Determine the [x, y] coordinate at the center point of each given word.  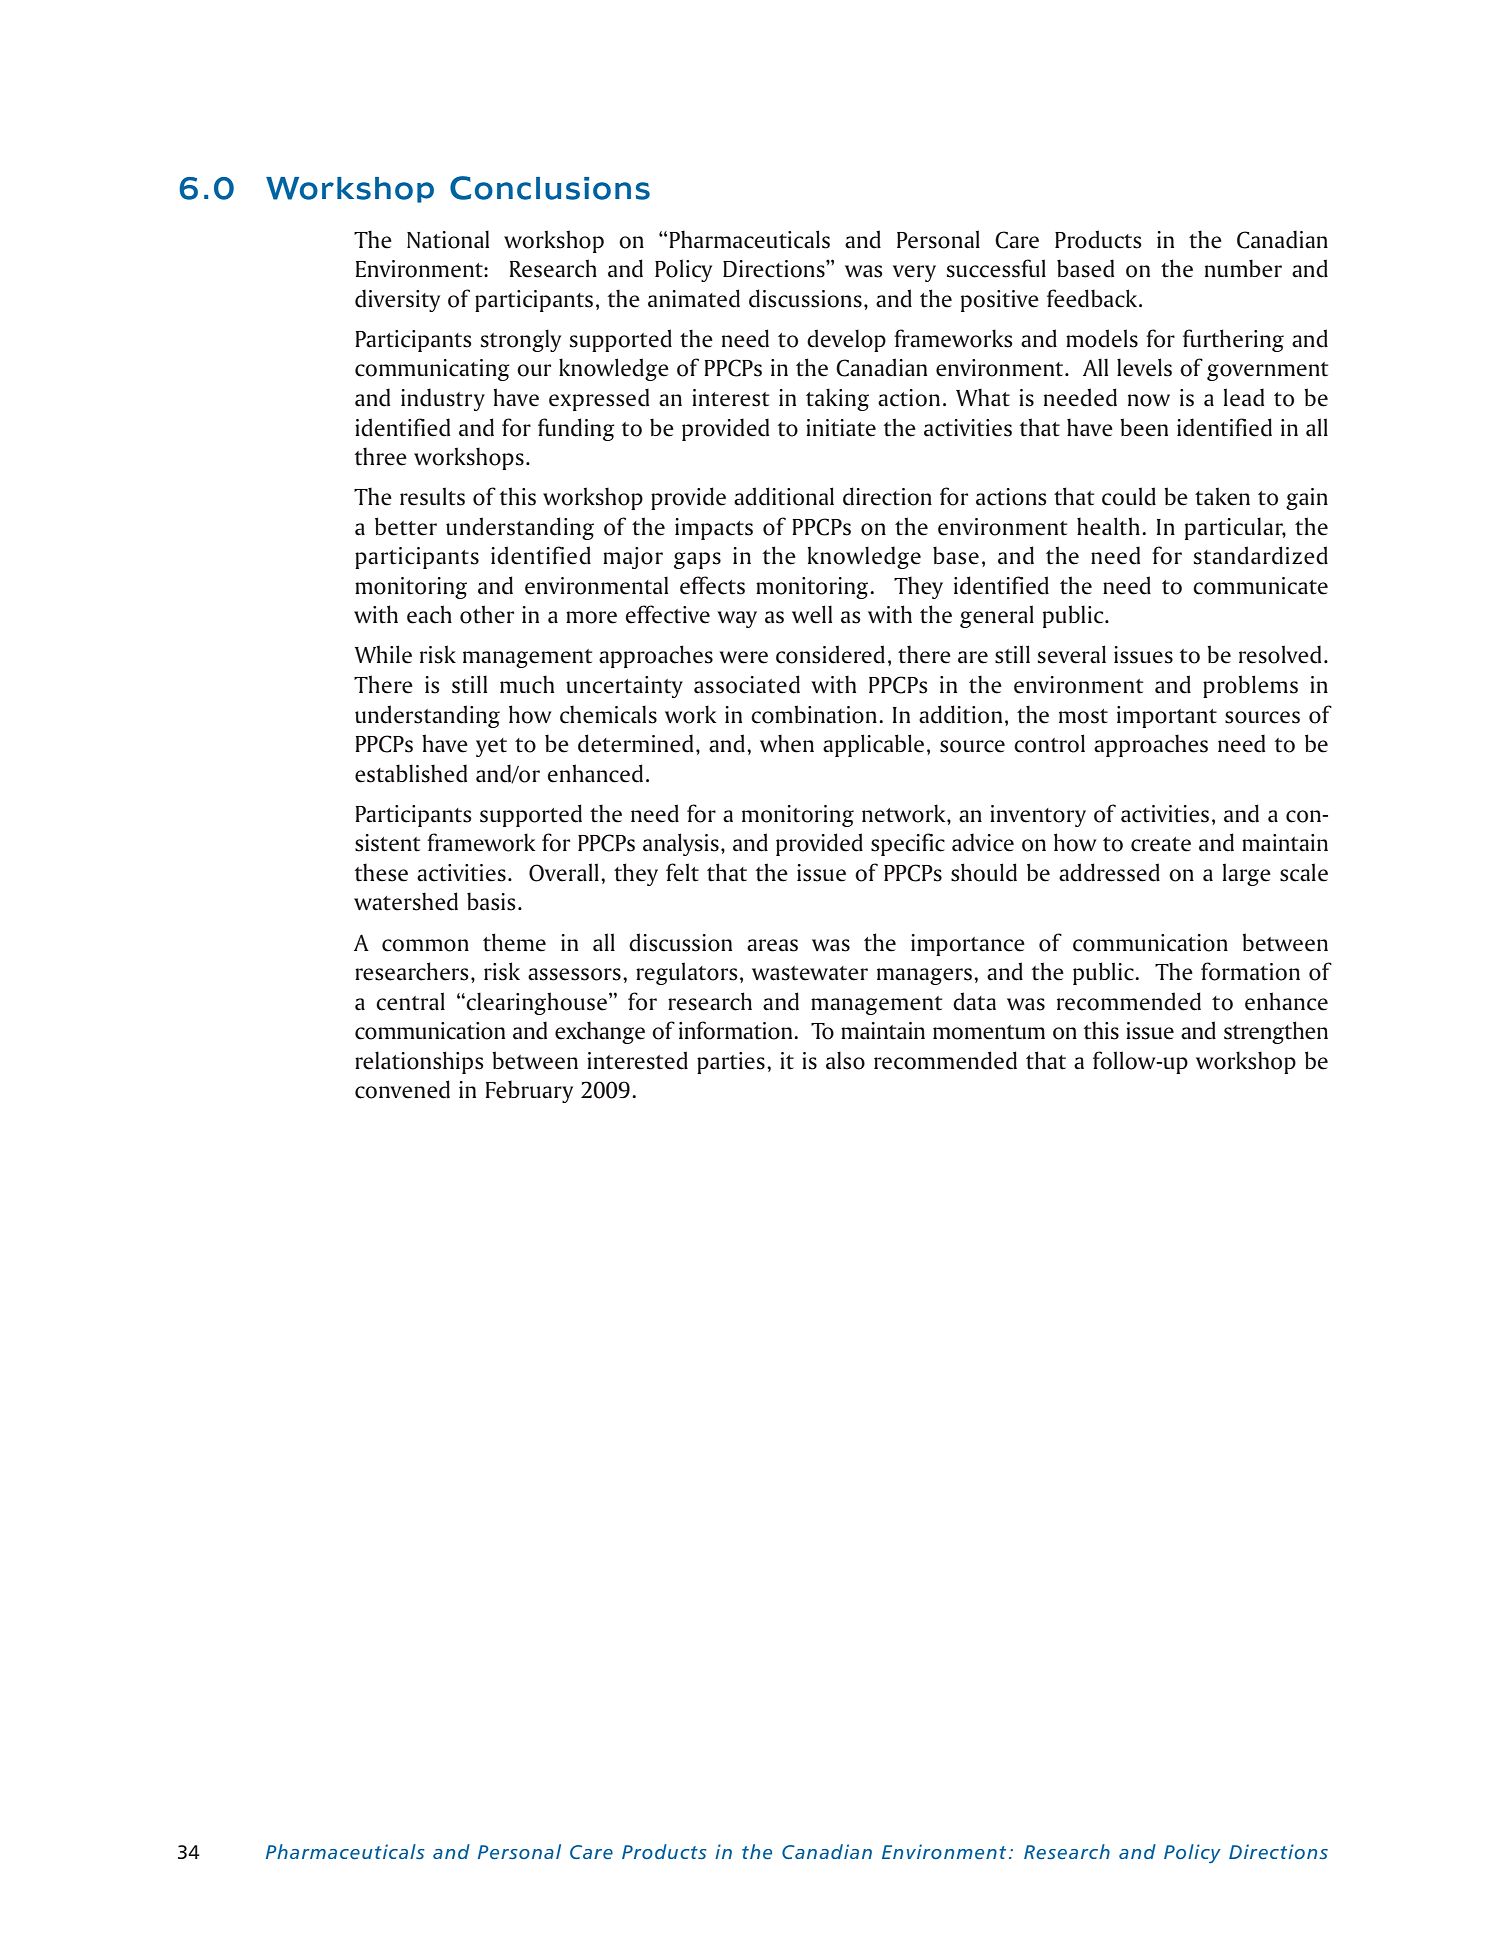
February [529, 1091]
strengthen [1276, 1032]
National [448, 239]
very [914, 273]
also [845, 1060]
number [1243, 268]
